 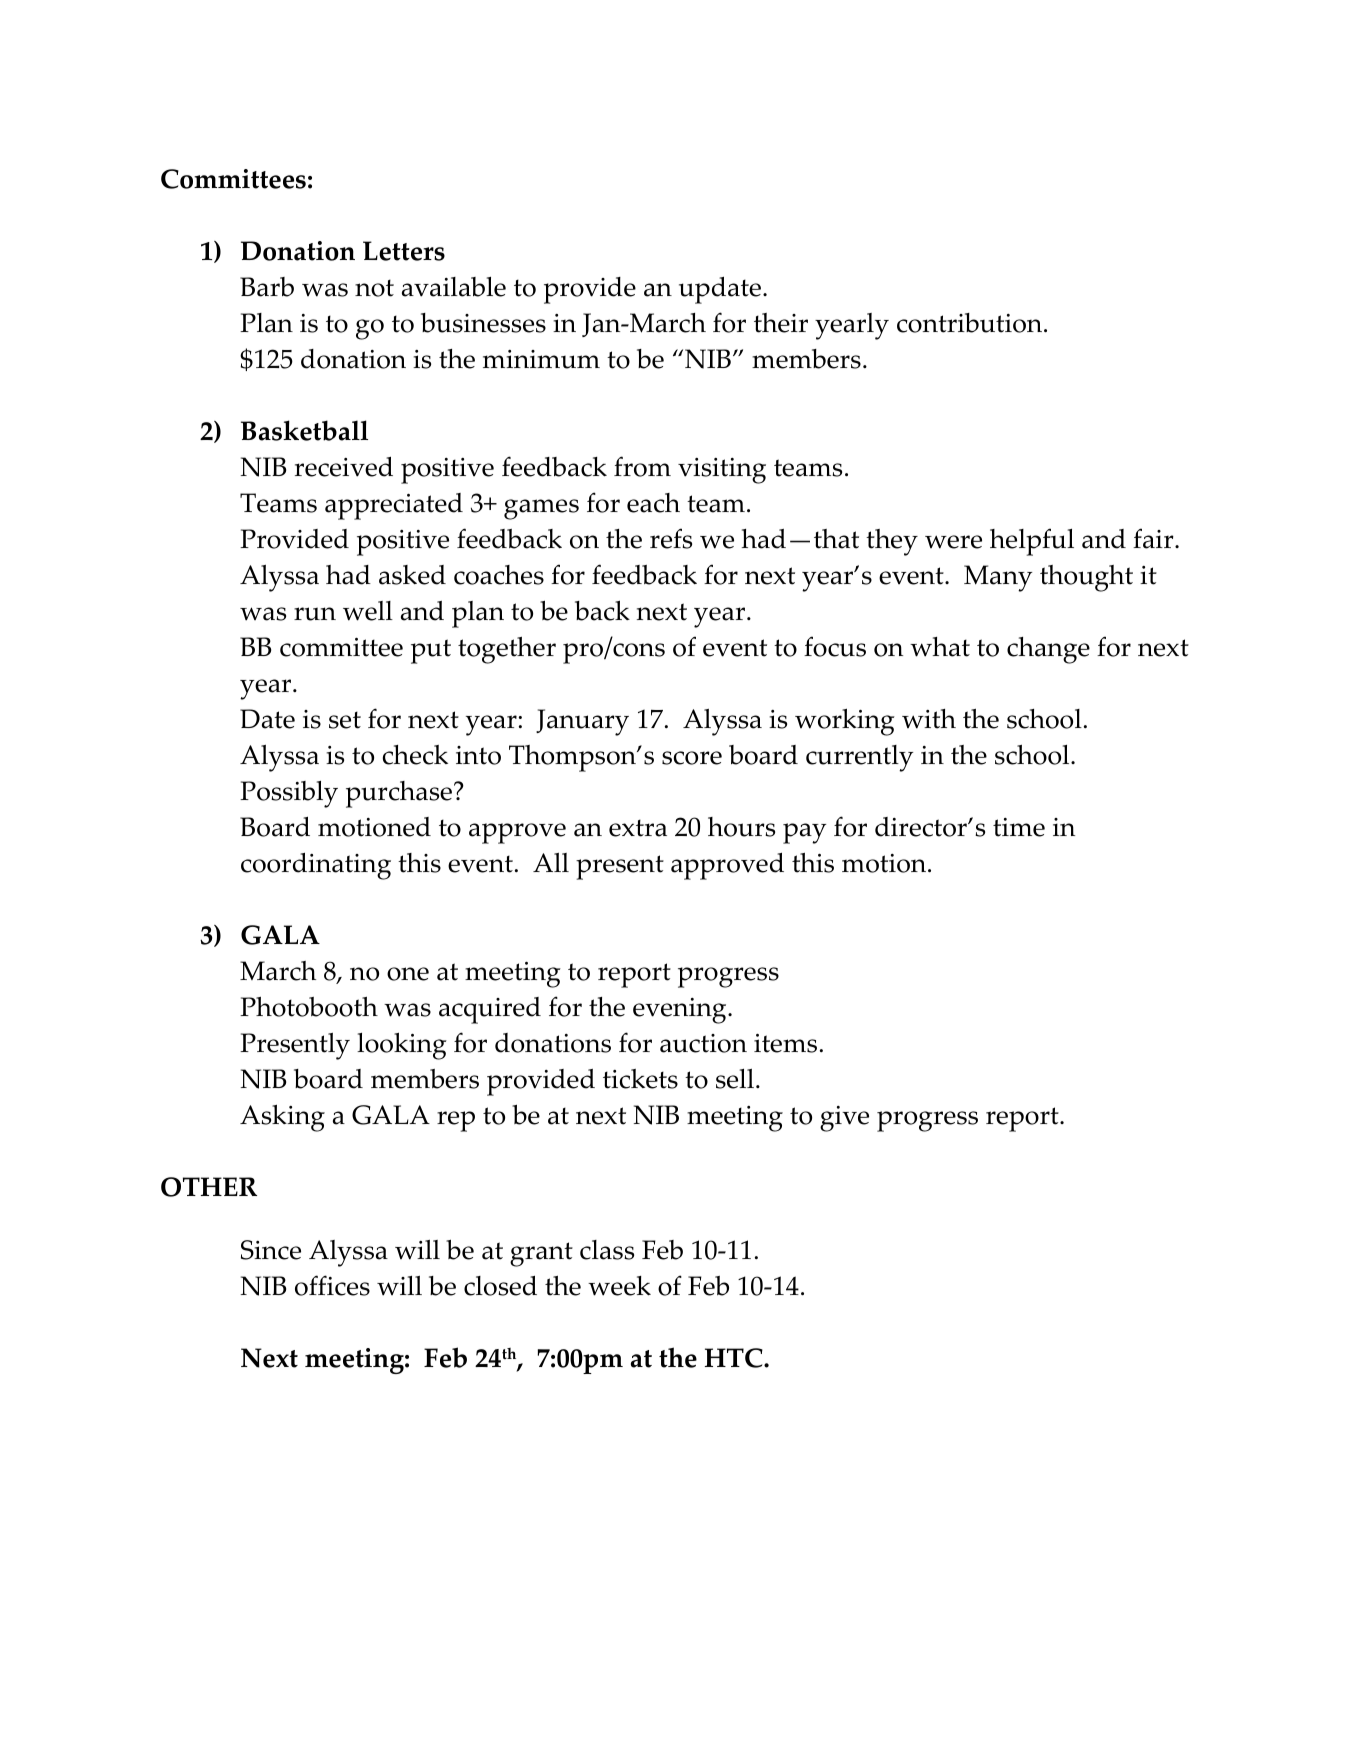 What do you see at coordinates (402, 1046) in the document?
I see `looking` at bounding box center [402, 1046].
